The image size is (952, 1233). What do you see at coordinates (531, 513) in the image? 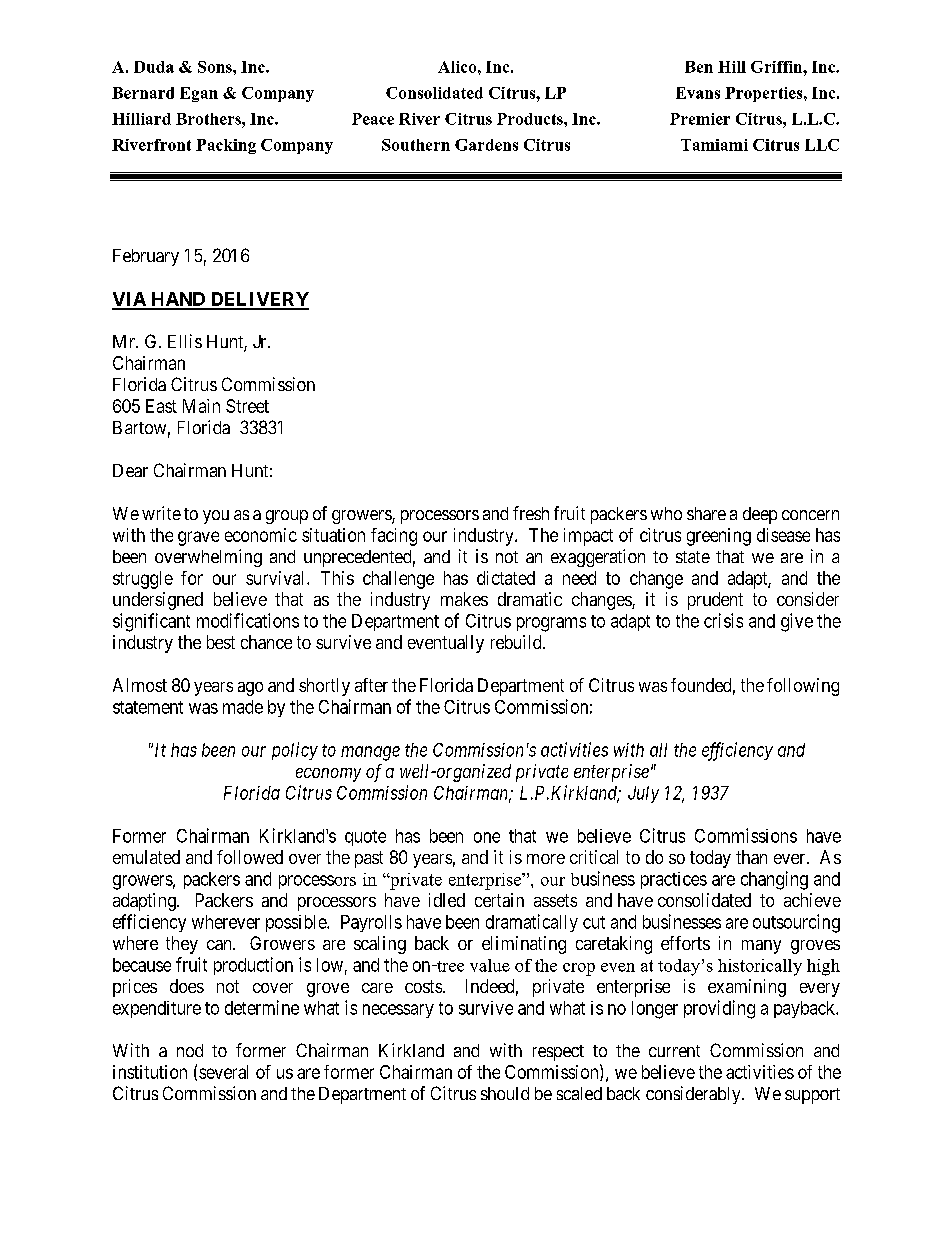
I see `fresh` at bounding box center [531, 513].
